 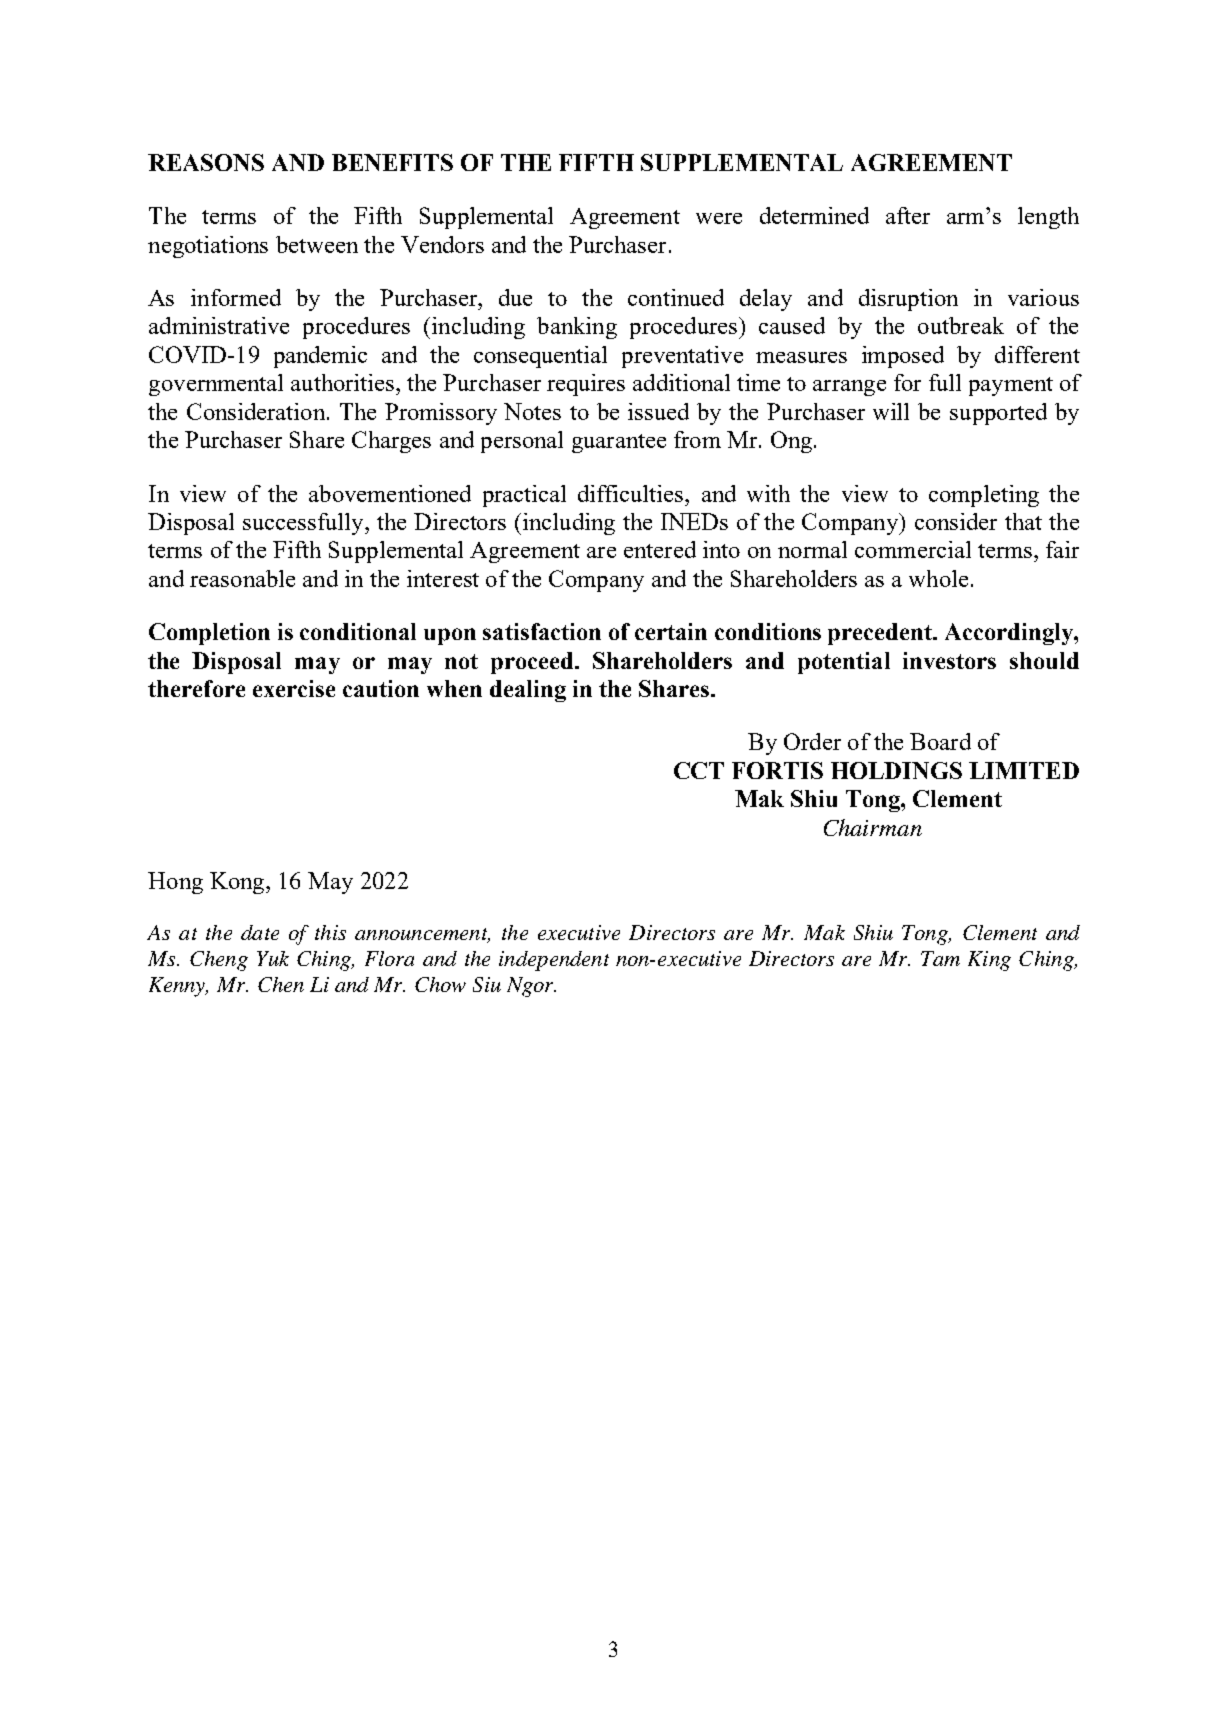 What do you see at coordinates (940, 741) in the screenshot?
I see `Board` at bounding box center [940, 741].
